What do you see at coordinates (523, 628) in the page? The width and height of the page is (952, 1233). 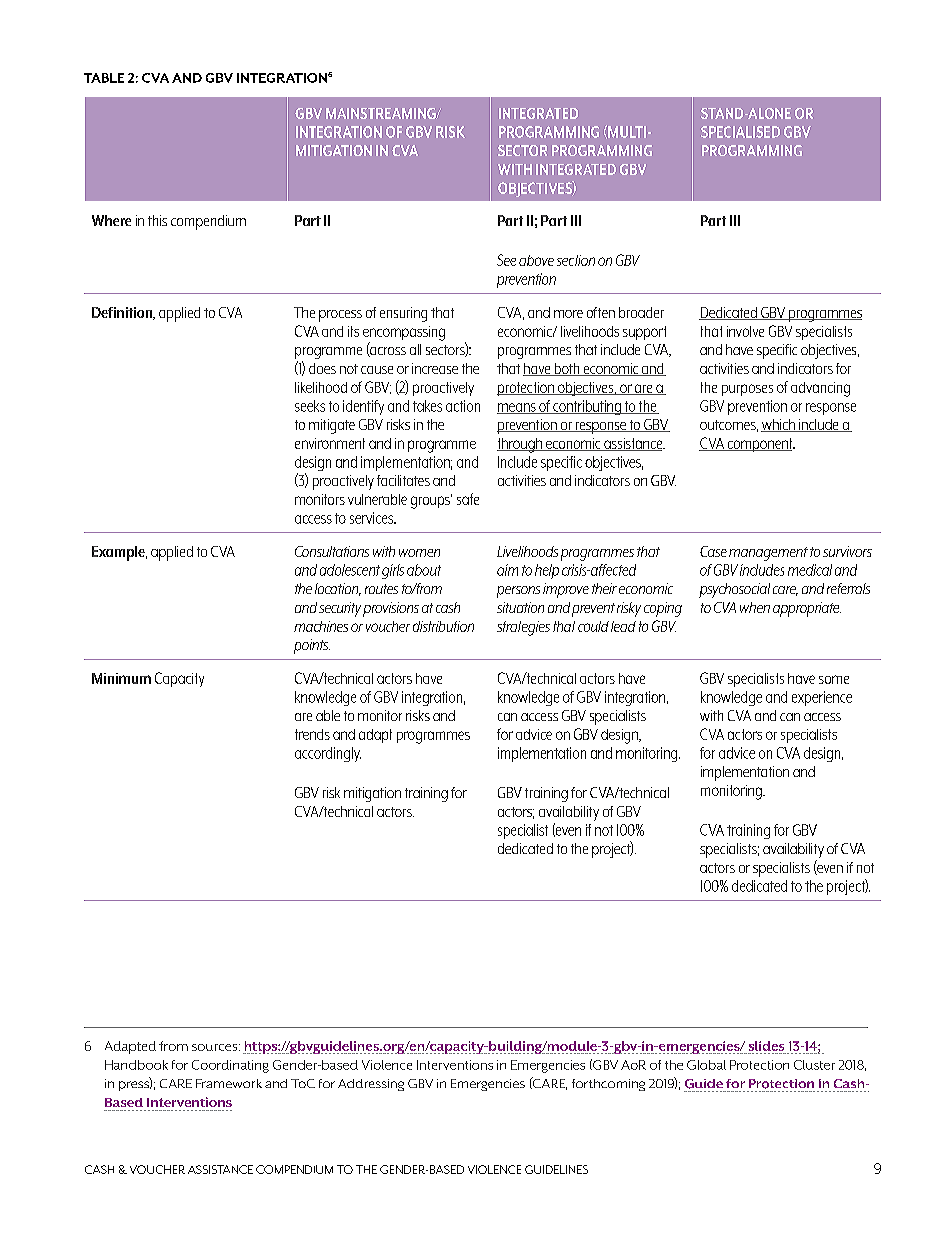 I see `strategies` at bounding box center [523, 628].
